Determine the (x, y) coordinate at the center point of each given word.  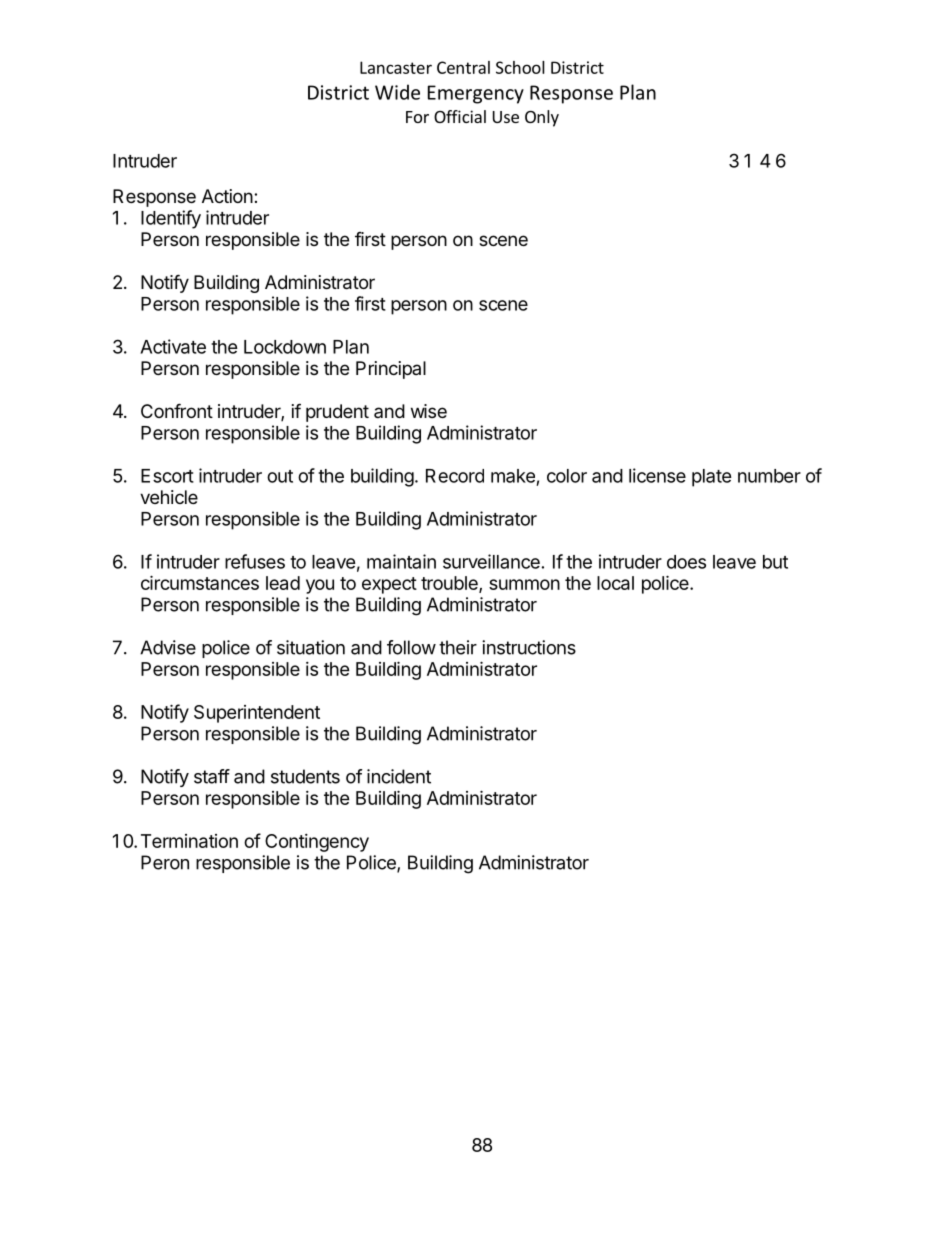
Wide (397, 92)
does (686, 562)
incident (399, 776)
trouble (450, 584)
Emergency (476, 94)
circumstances (200, 582)
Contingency (317, 843)
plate (712, 478)
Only (542, 118)
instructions (529, 647)
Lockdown (285, 347)
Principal (391, 370)
